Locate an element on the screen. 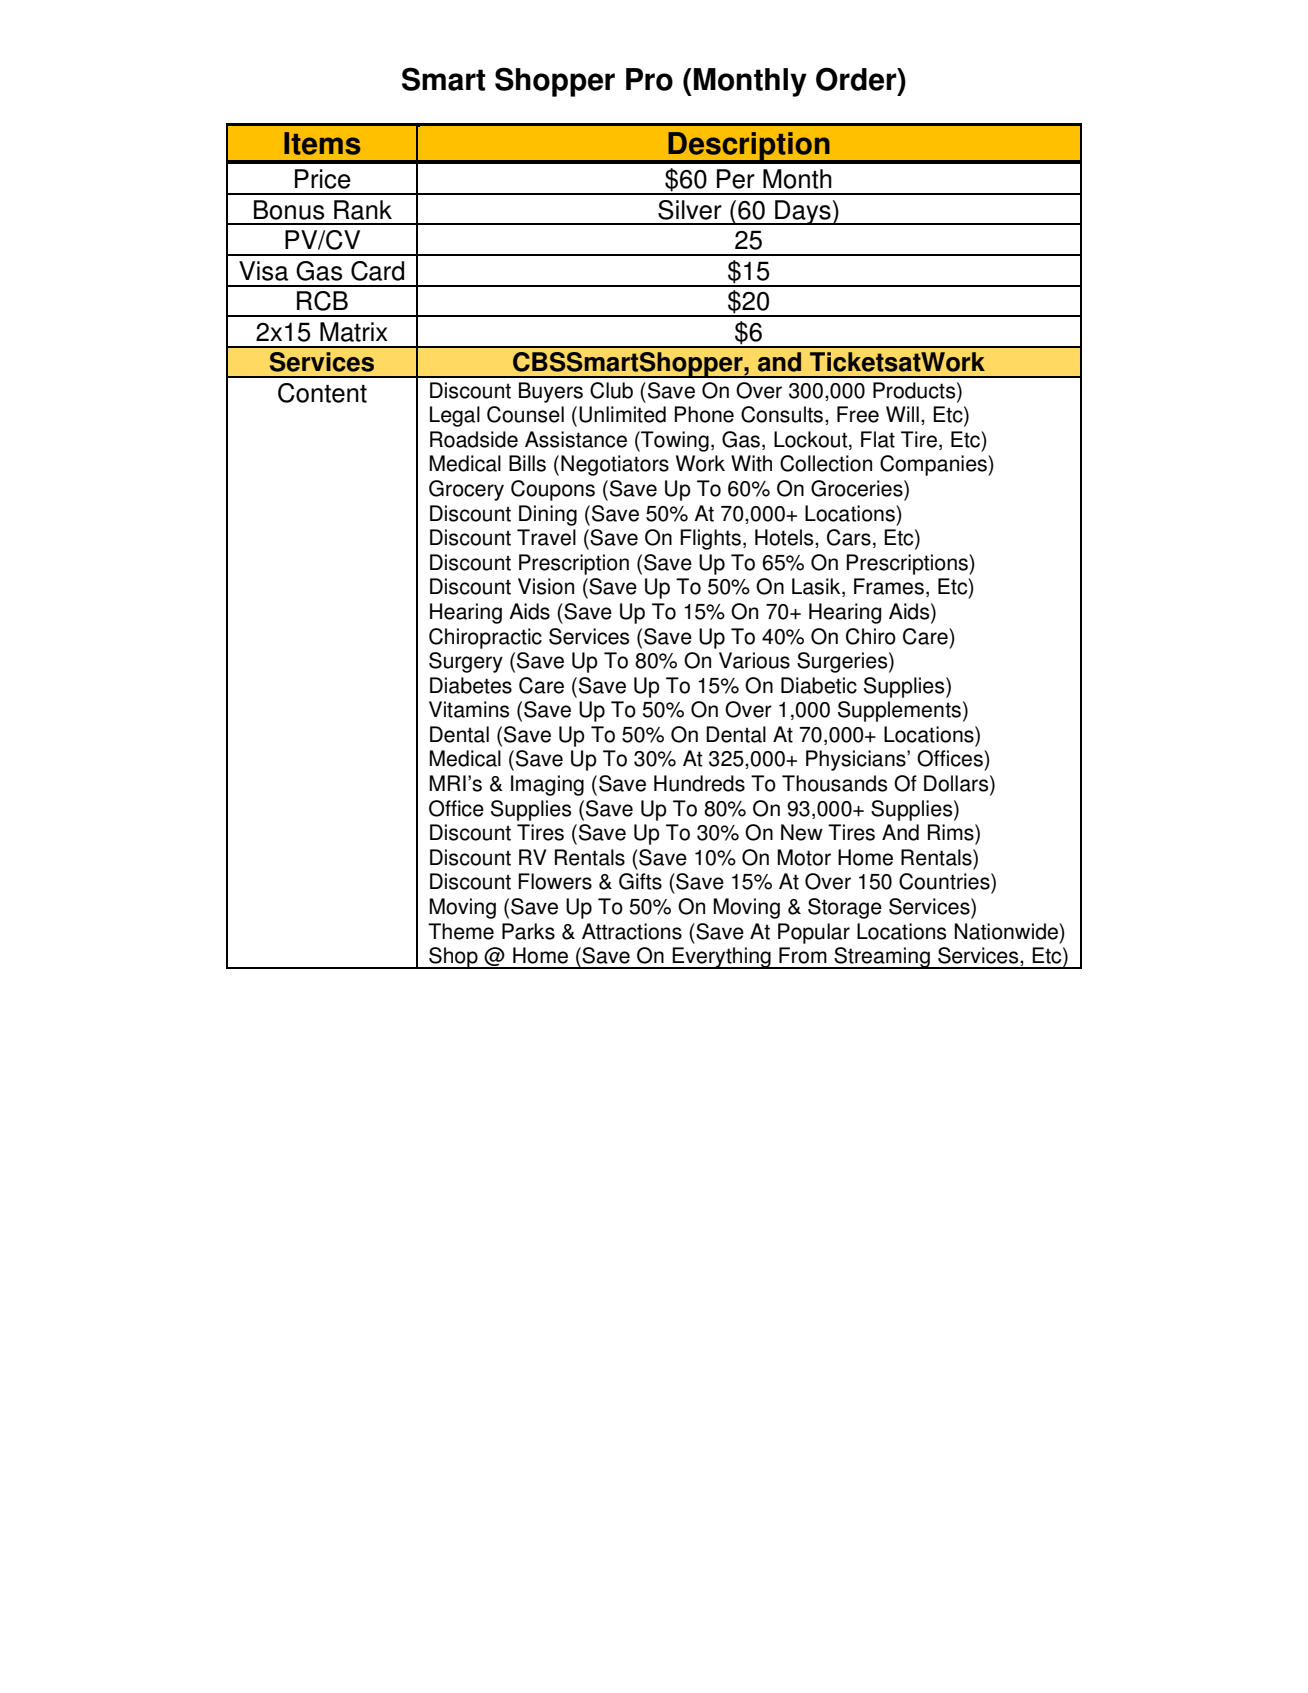 Image resolution: width=1308 pixels, height=1693 pixels. Content is located at coordinates (322, 393).
